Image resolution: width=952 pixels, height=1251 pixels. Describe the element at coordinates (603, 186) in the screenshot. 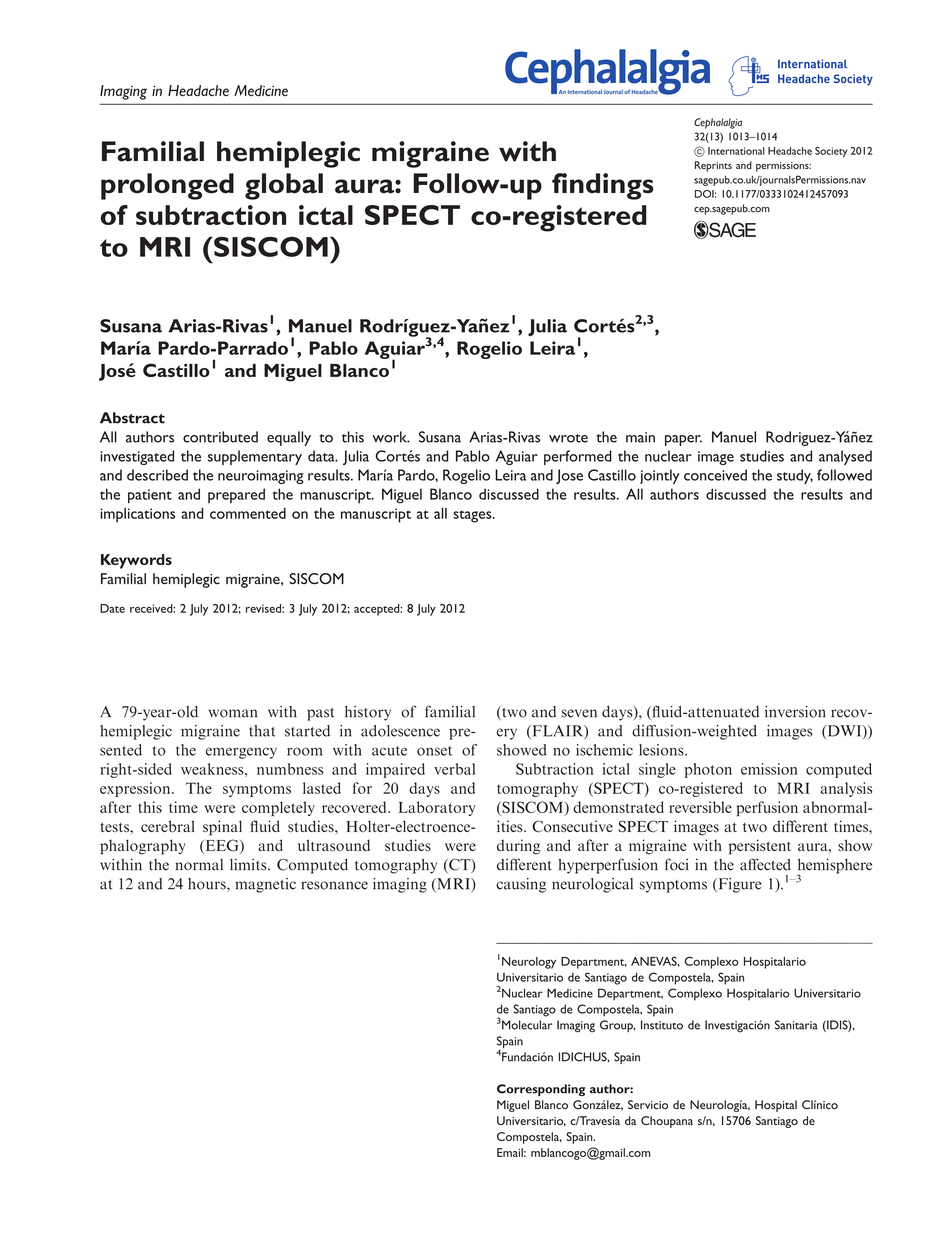

I see `findings` at that location.
